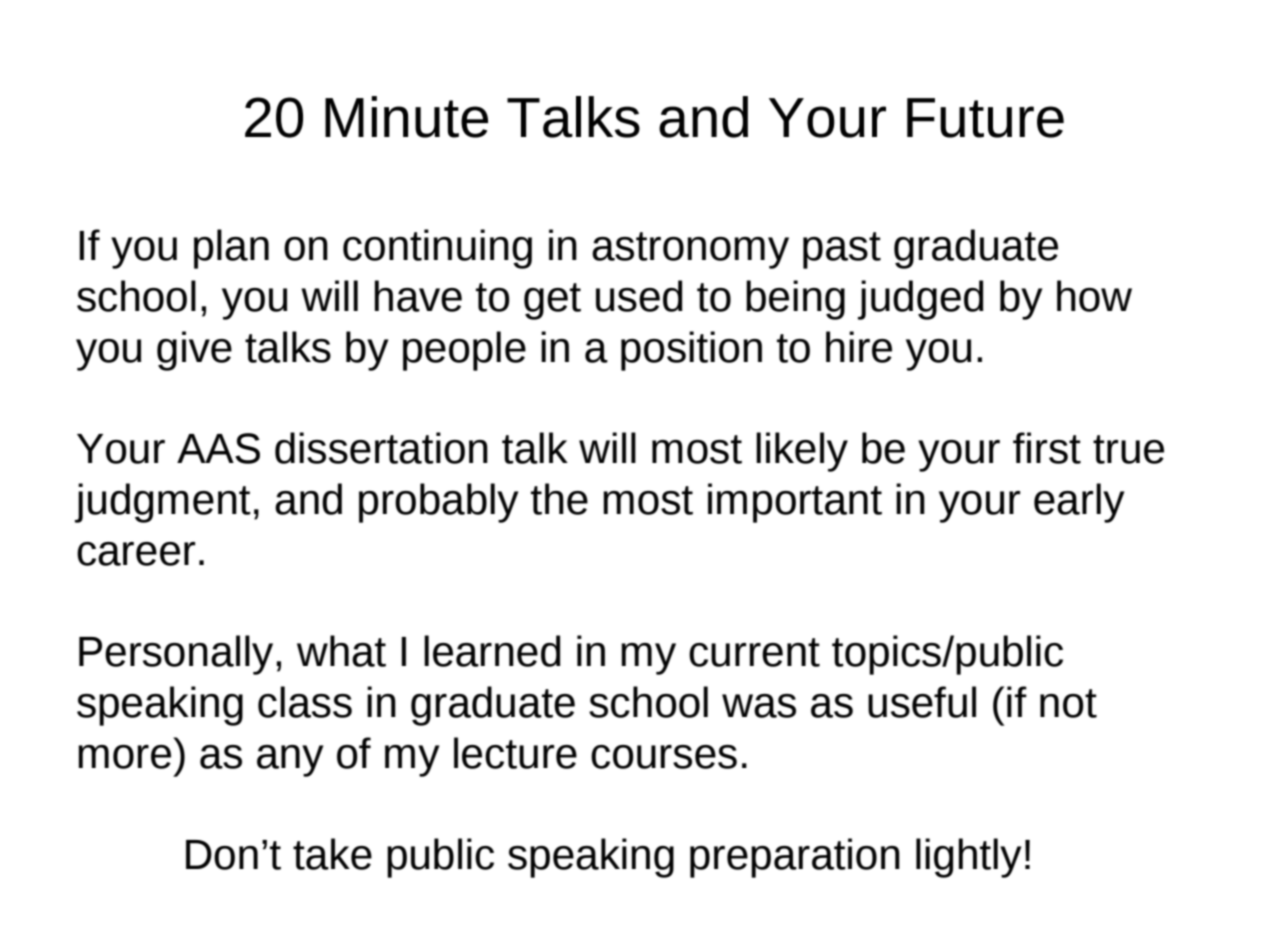 This screenshot has height=952, width=1270. Describe the element at coordinates (985, 118) in the screenshot. I see `Future` at that location.
